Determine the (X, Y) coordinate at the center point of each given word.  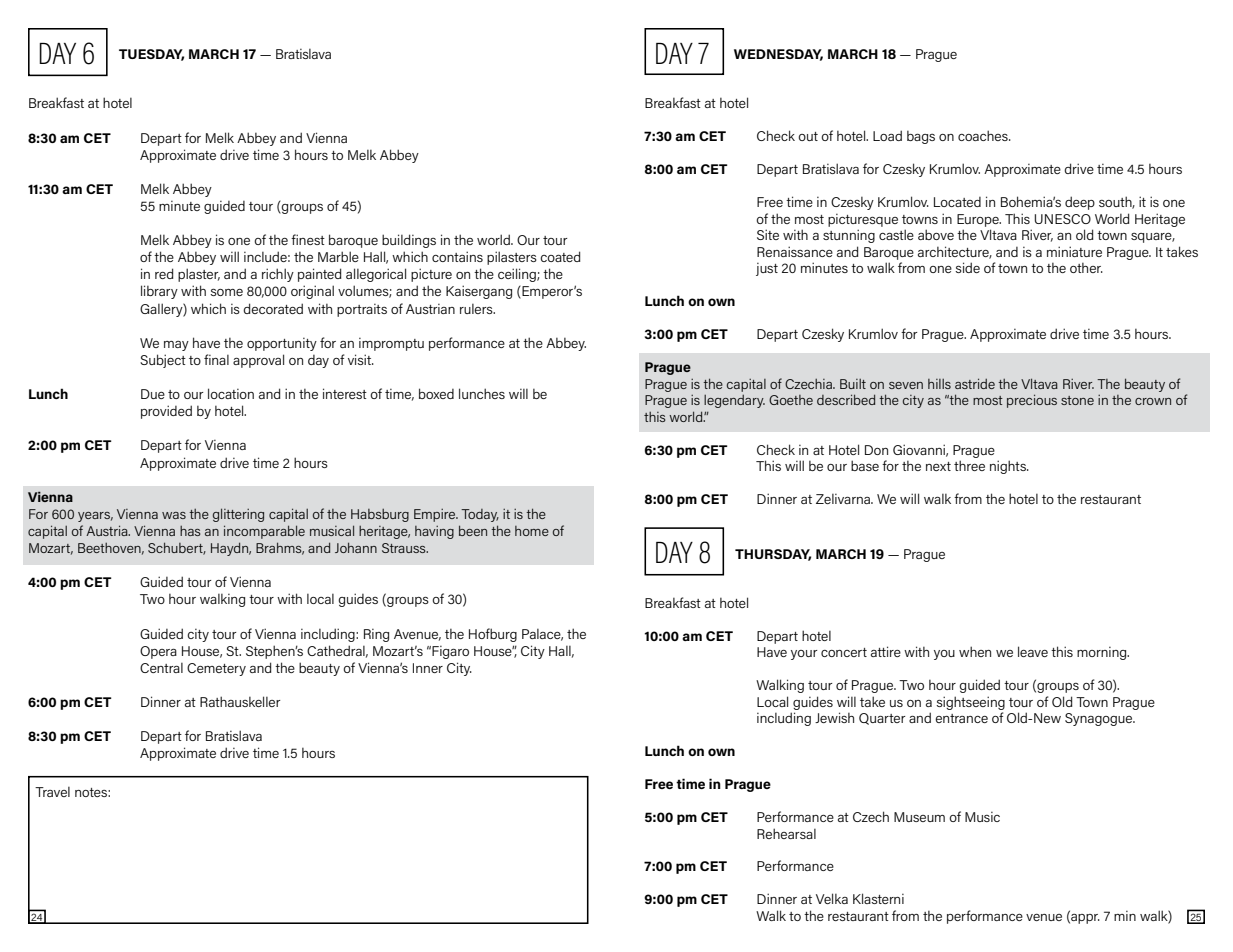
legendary (734, 401)
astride (975, 383)
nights (1009, 467)
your (804, 655)
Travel (52, 792)
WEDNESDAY (778, 55)
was (174, 515)
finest (308, 239)
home (532, 531)
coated (560, 256)
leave (1033, 651)
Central (161, 668)
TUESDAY (151, 55)
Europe (979, 220)
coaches (984, 135)
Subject (163, 361)
